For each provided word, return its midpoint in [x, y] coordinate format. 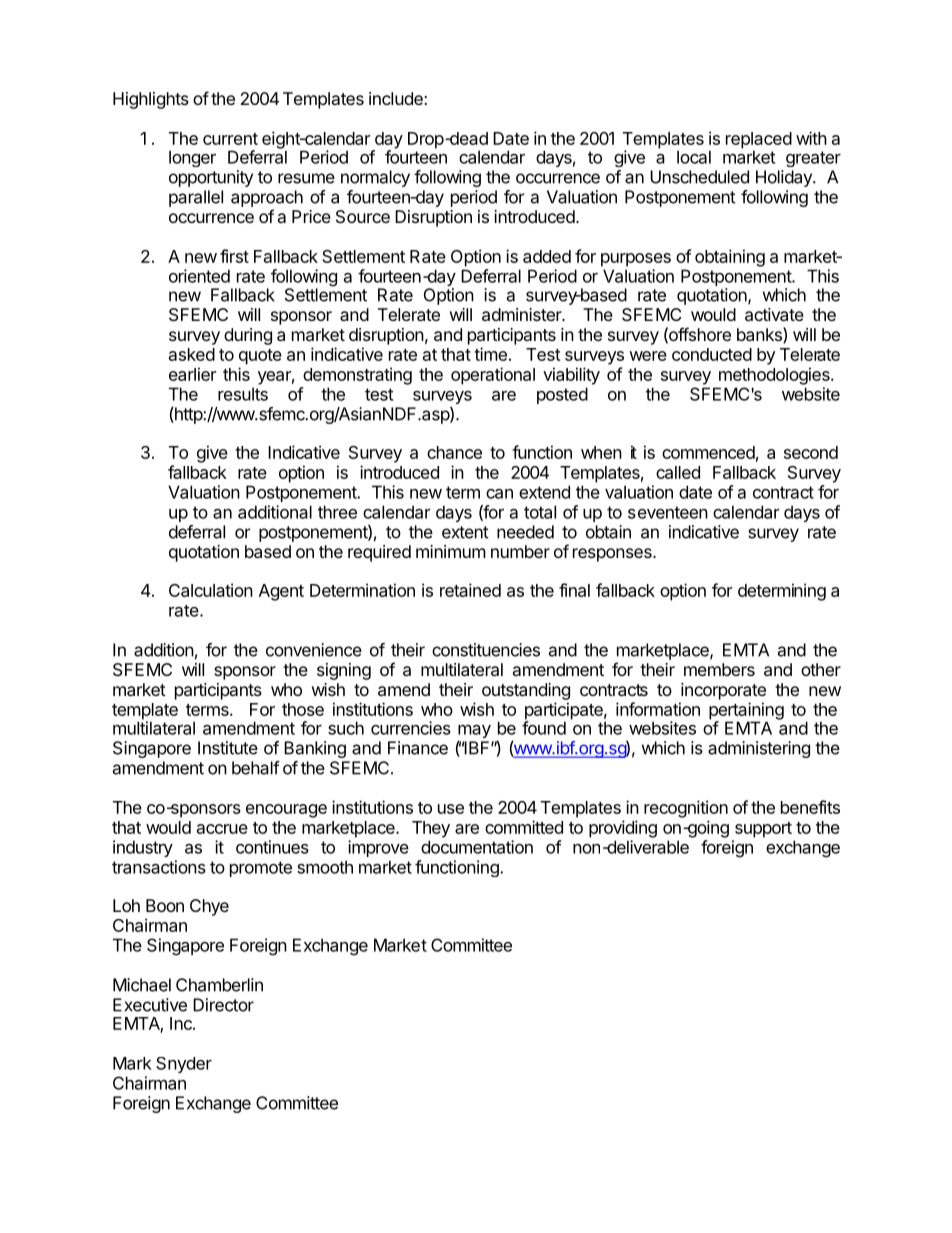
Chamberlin [219, 985]
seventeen [668, 512]
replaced [759, 141]
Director [223, 1005]
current [230, 139]
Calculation [211, 590]
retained [470, 590]
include [396, 98]
